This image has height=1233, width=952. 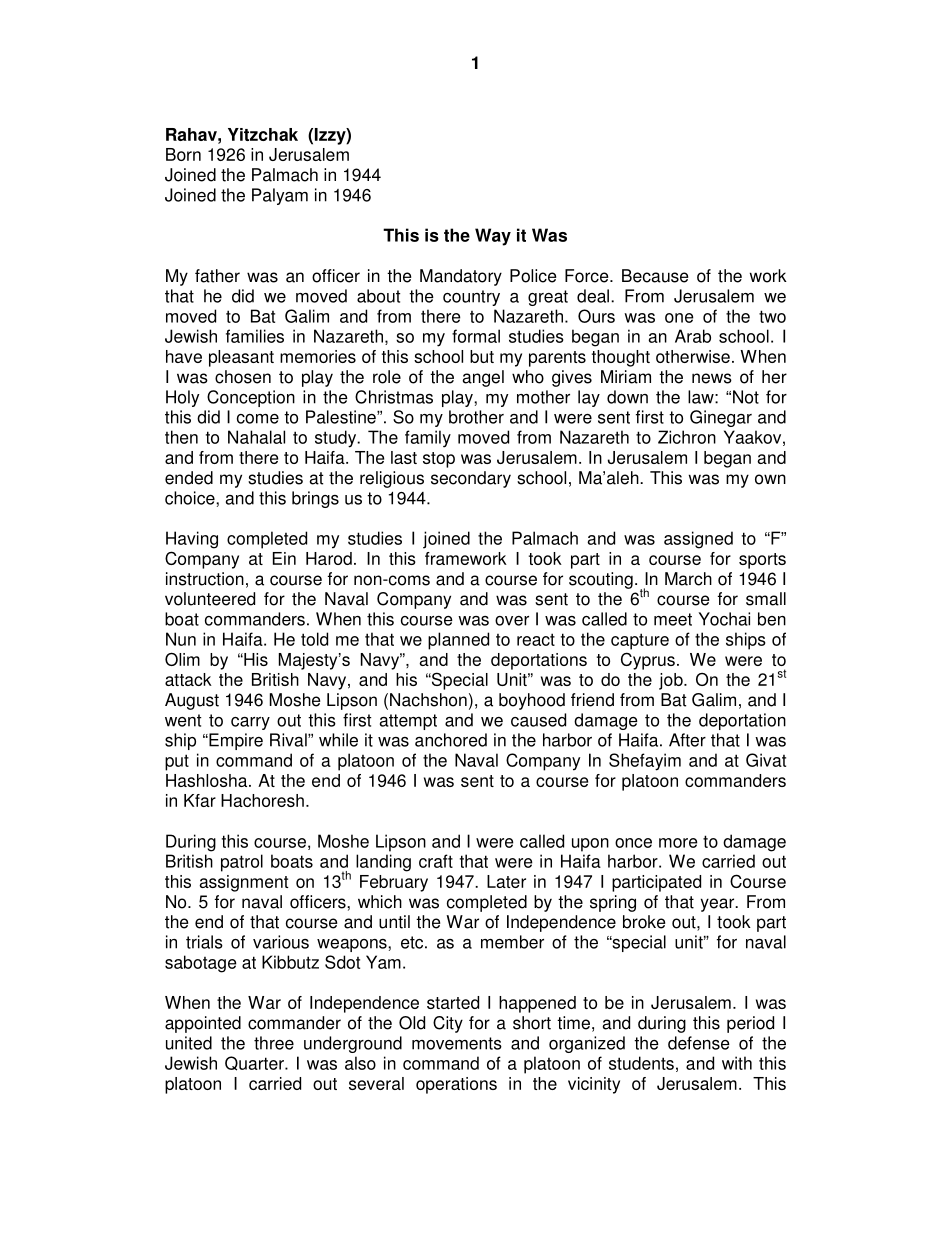 What do you see at coordinates (263, 134) in the image?
I see `Yitzchak` at bounding box center [263, 134].
